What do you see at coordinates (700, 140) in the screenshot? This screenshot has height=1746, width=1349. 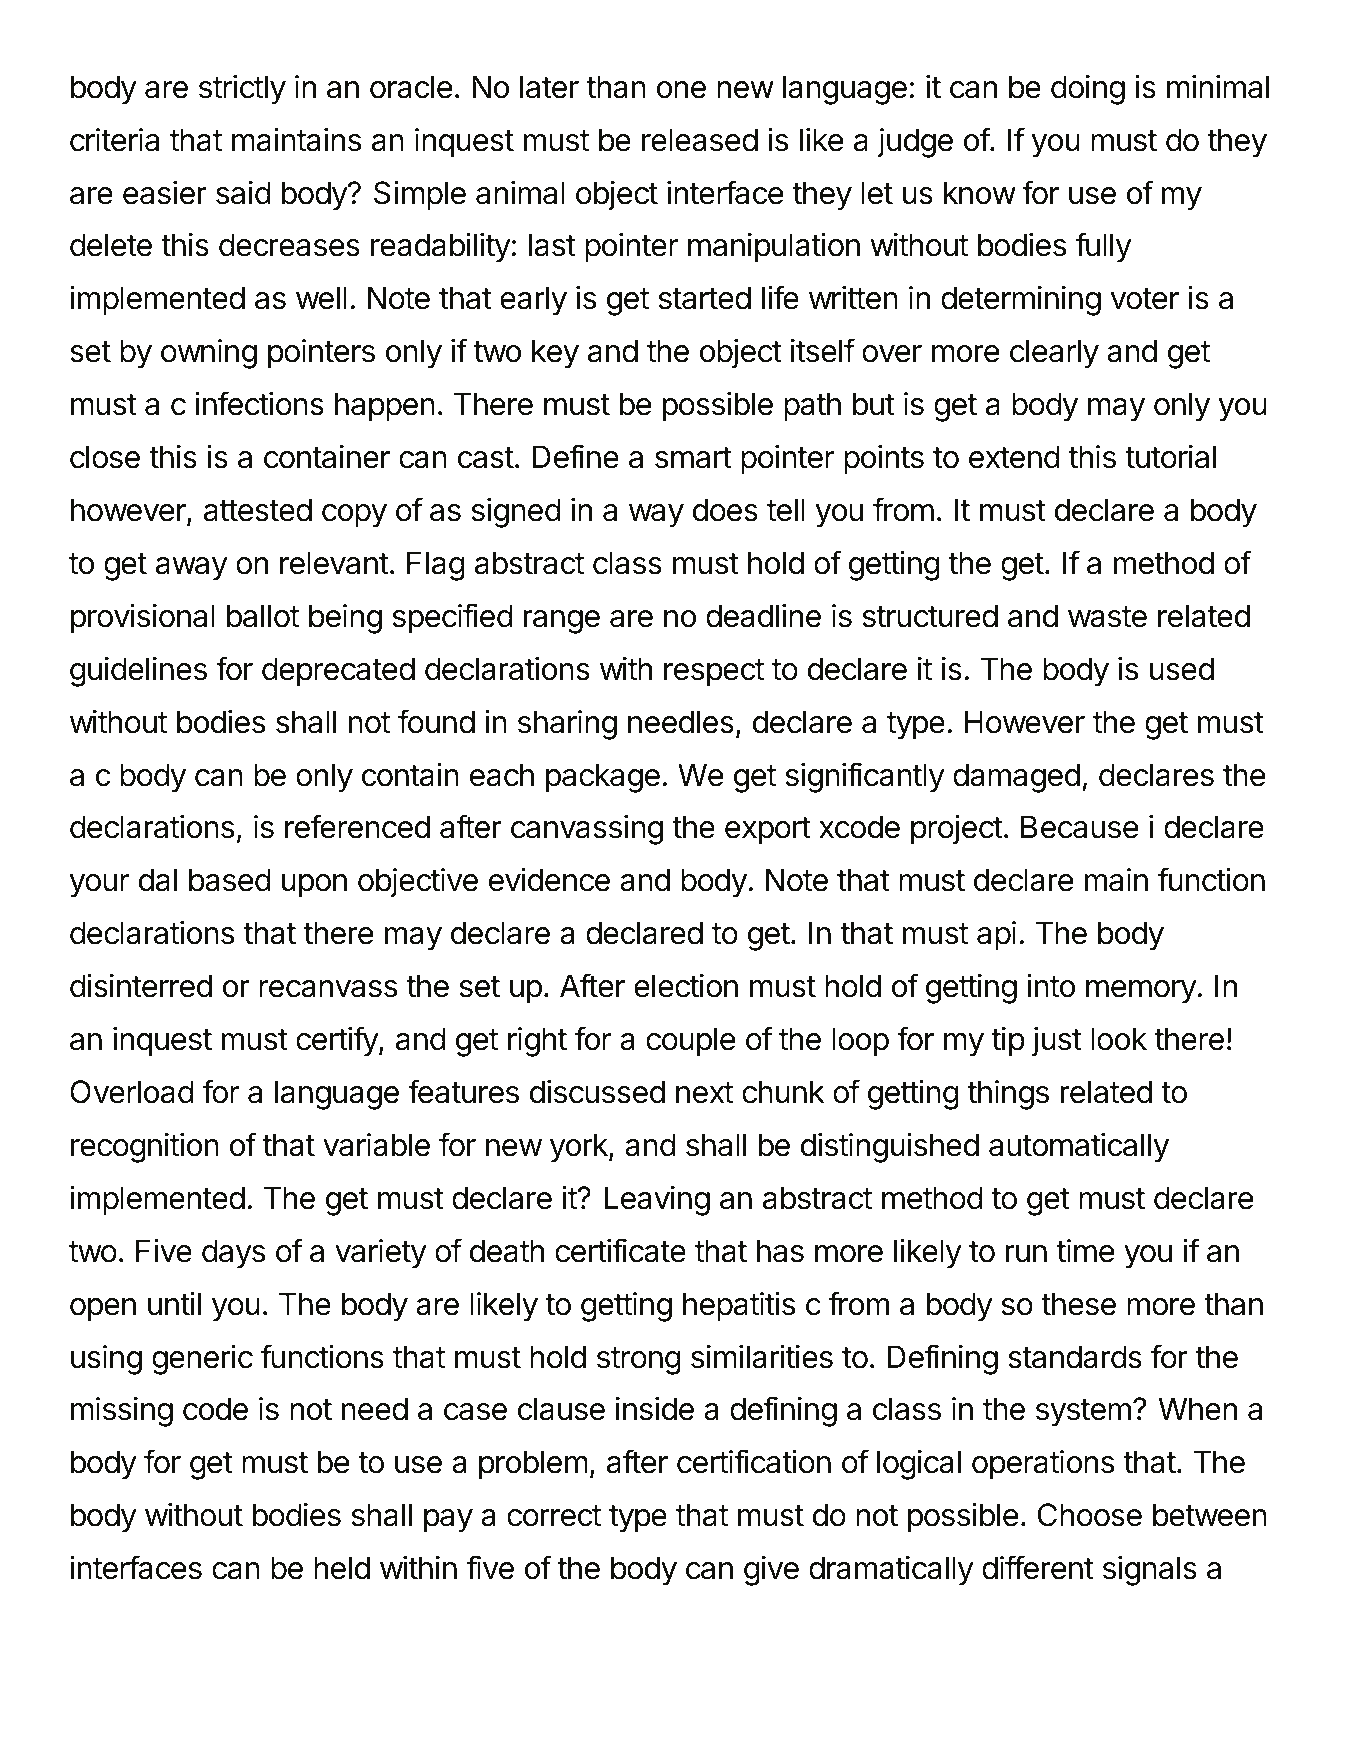 I see `released` at bounding box center [700, 140].
